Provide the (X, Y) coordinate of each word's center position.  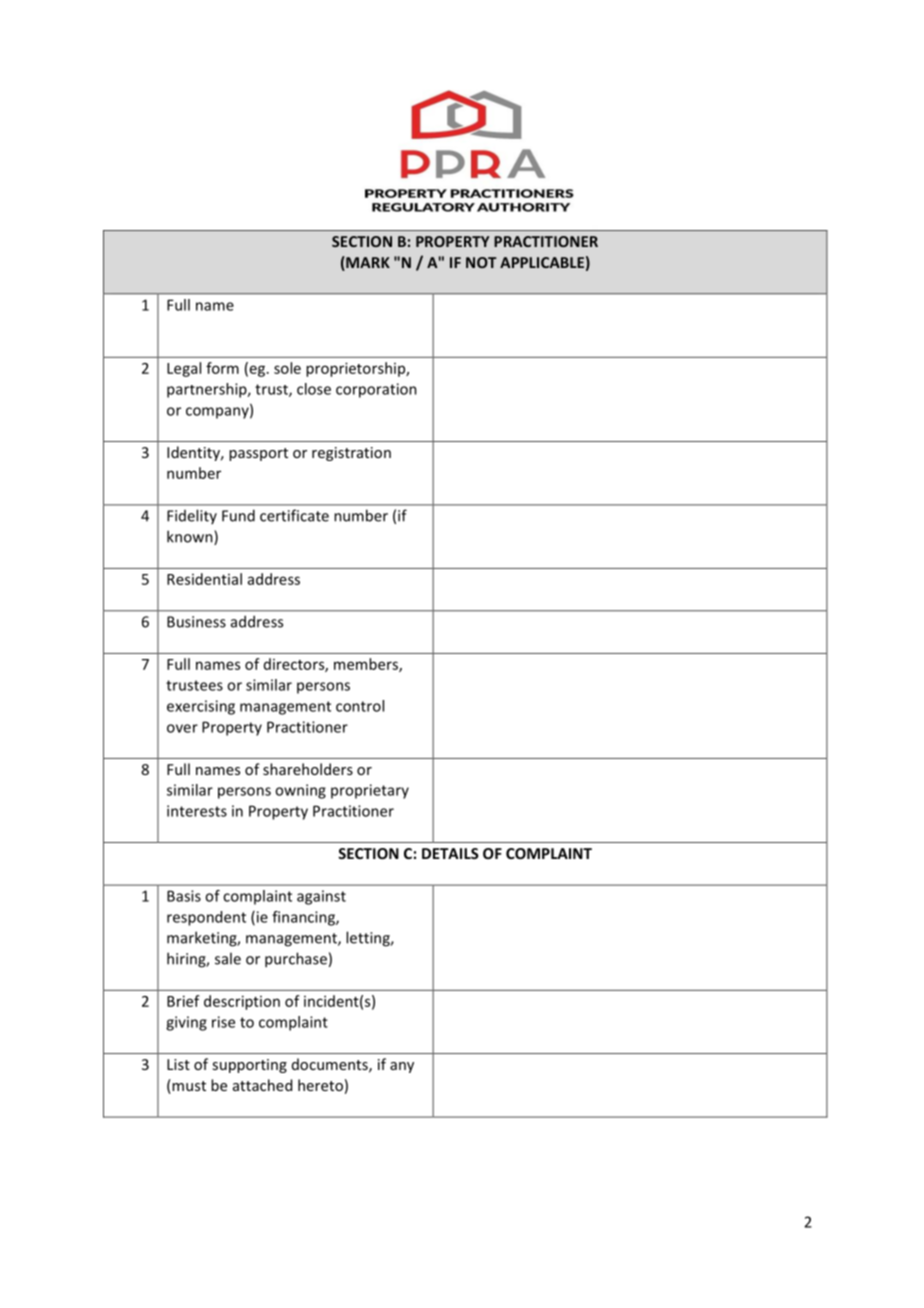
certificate (294, 515)
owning (300, 791)
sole (287, 368)
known (191, 537)
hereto (320, 1085)
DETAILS (450, 853)
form (222, 368)
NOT (481, 262)
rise (223, 1022)
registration (351, 454)
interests (197, 811)
